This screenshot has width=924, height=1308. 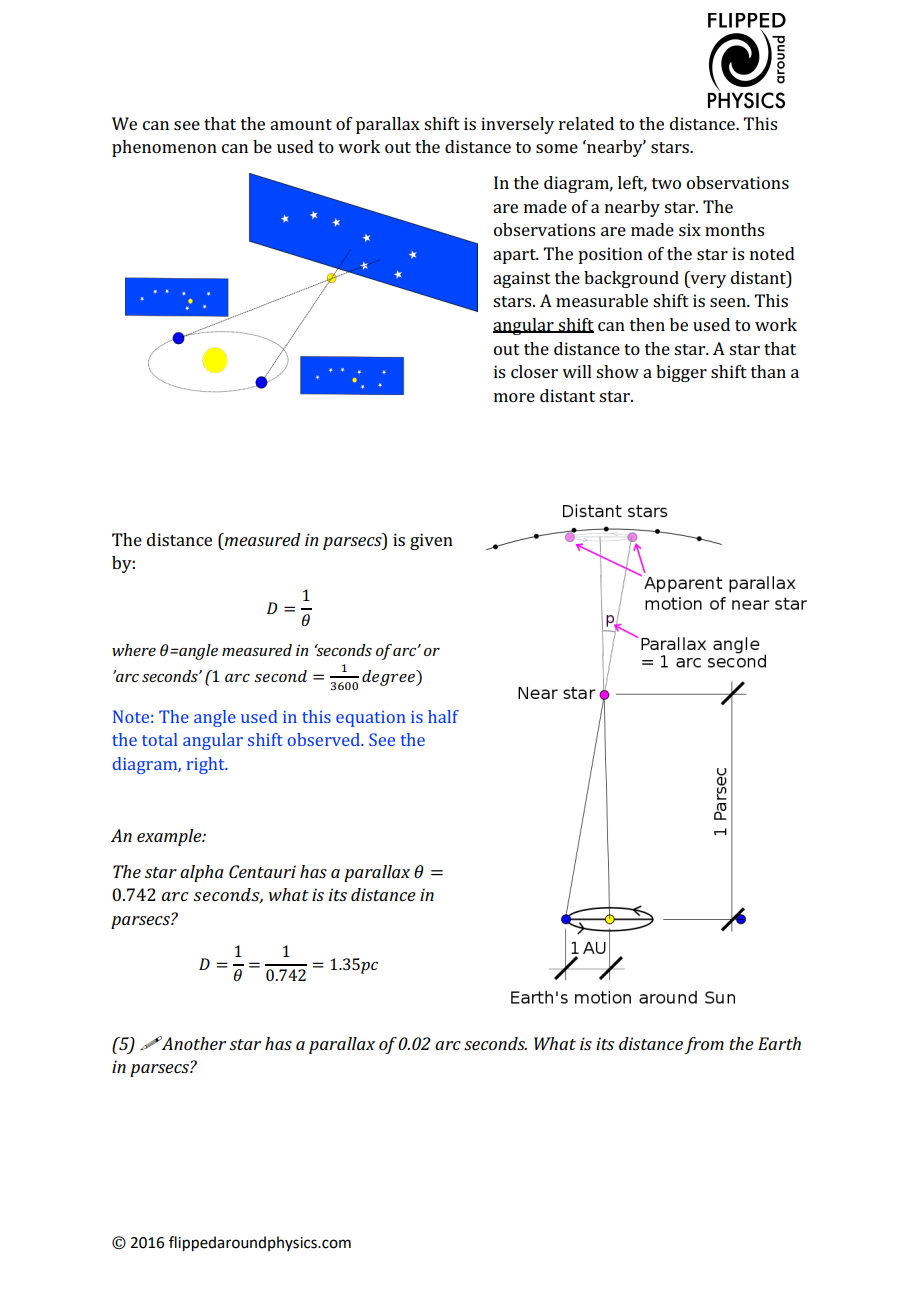 What do you see at coordinates (207, 765) in the screenshot?
I see `right` at bounding box center [207, 765].
